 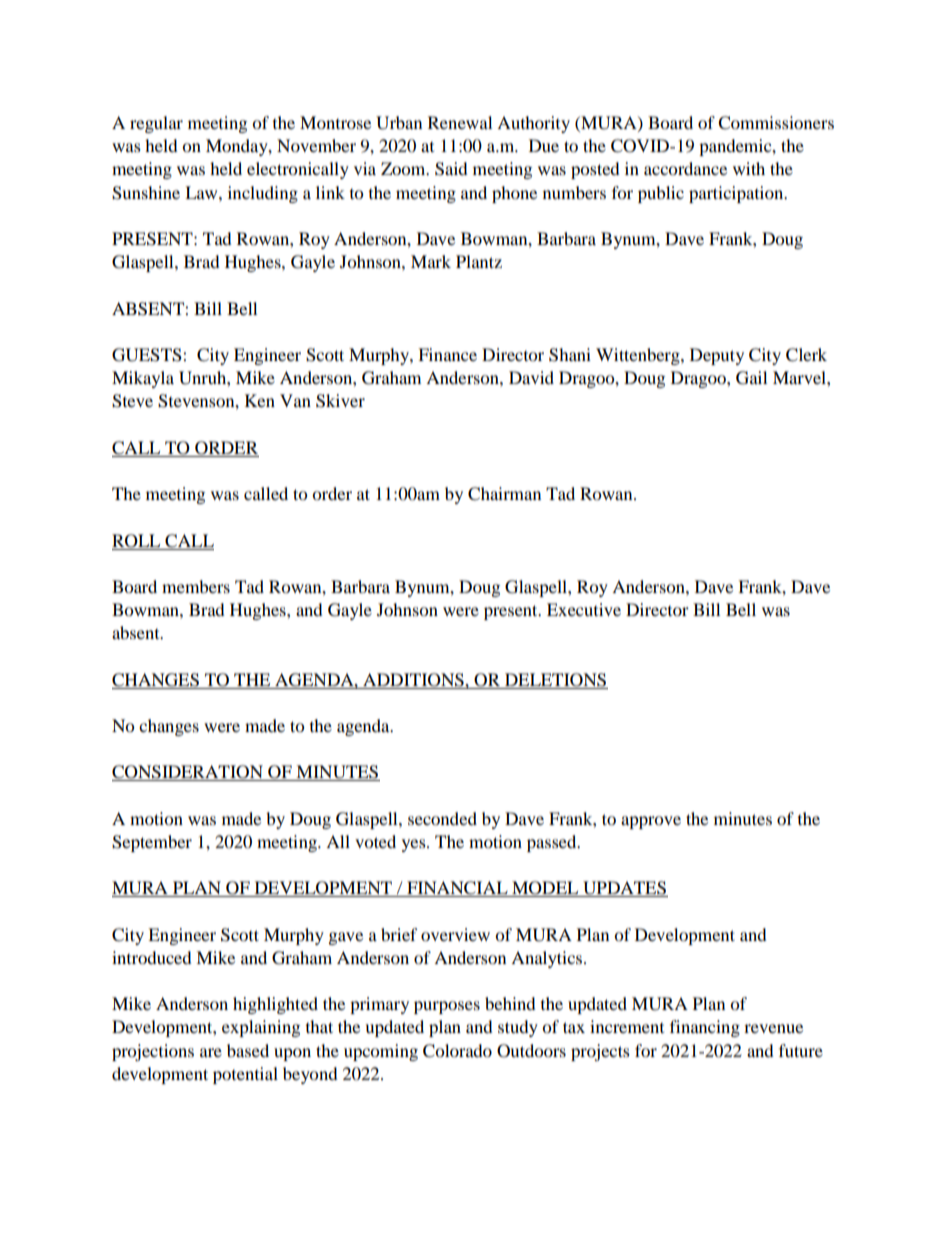 What do you see at coordinates (202, 192) in the screenshot?
I see `Law` at bounding box center [202, 192].
